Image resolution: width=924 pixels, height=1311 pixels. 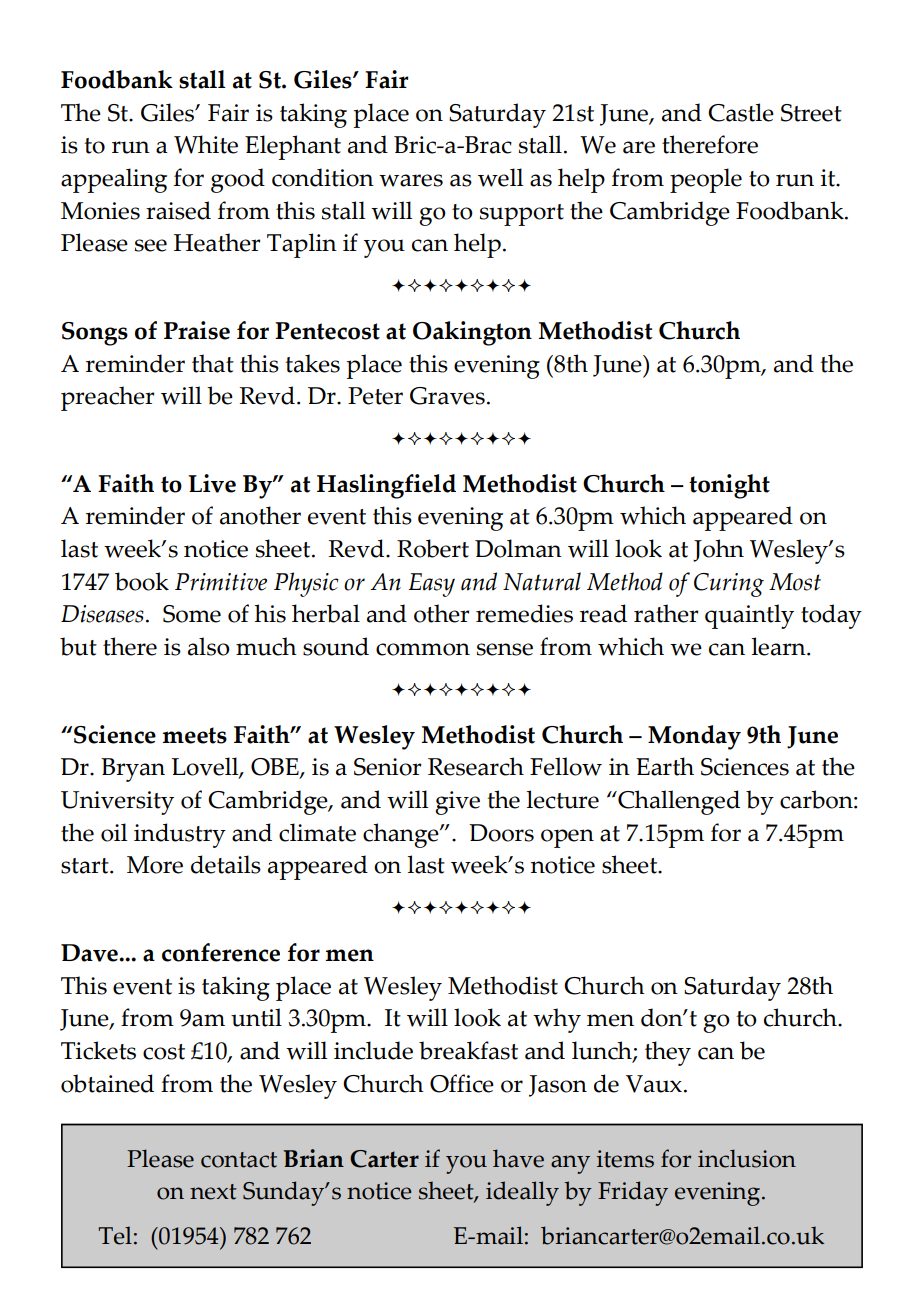 What do you see at coordinates (213, 1192) in the page?
I see `next` at bounding box center [213, 1192].
